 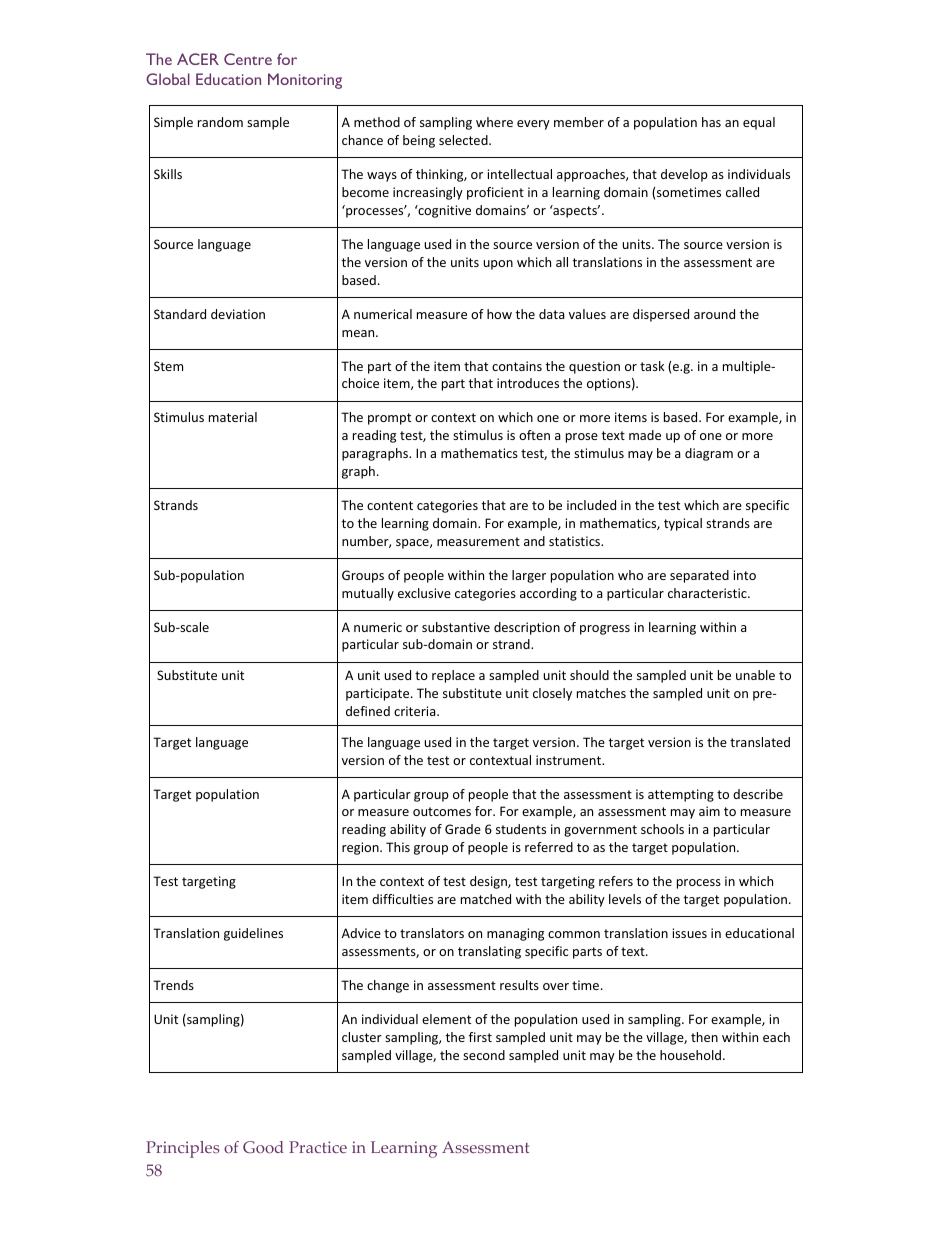 What do you see at coordinates (711, 122) in the document?
I see `has` at bounding box center [711, 122].
